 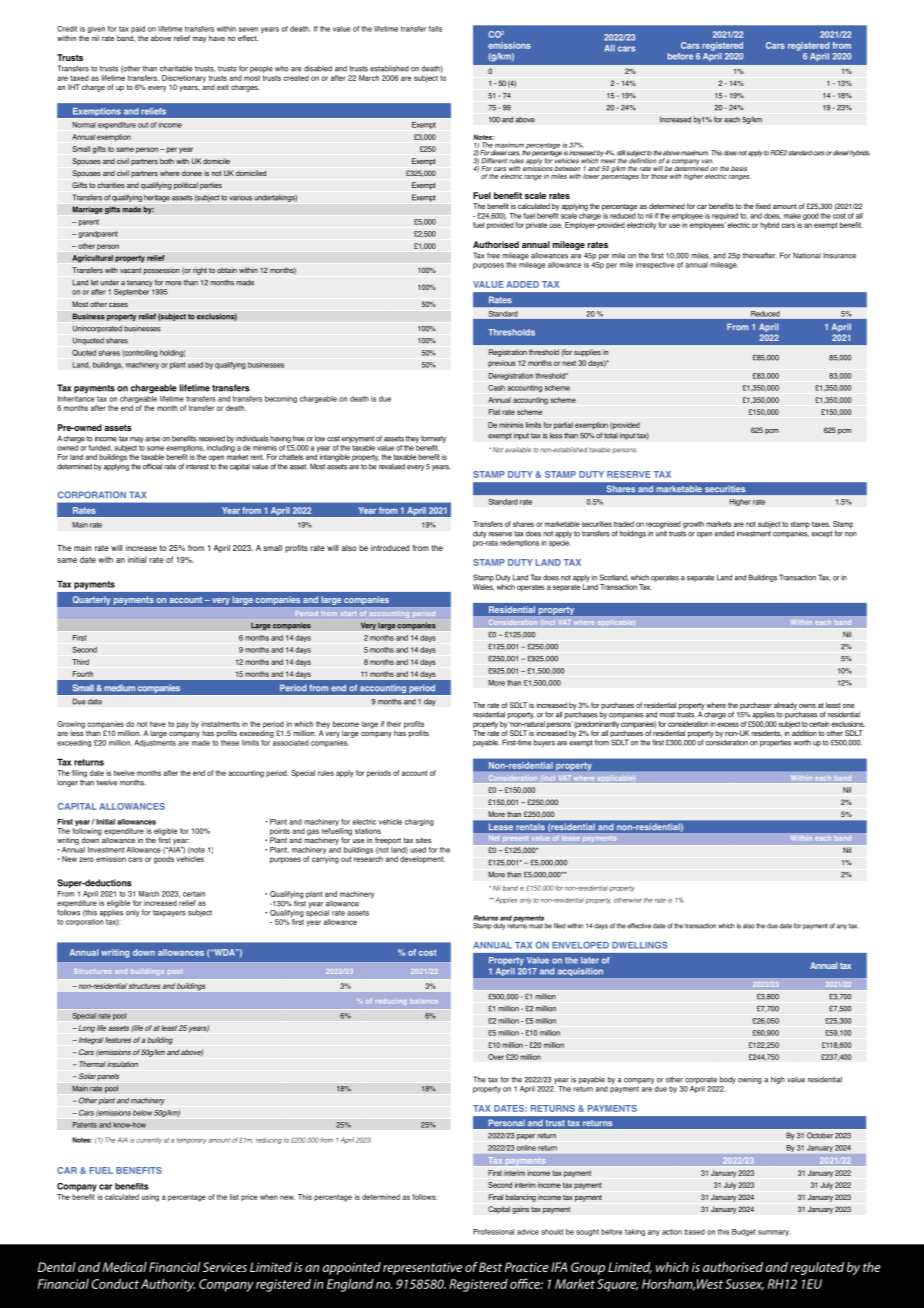 What do you see at coordinates (422, 860) in the page?
I see `development` at bounding box center [422, 860].
